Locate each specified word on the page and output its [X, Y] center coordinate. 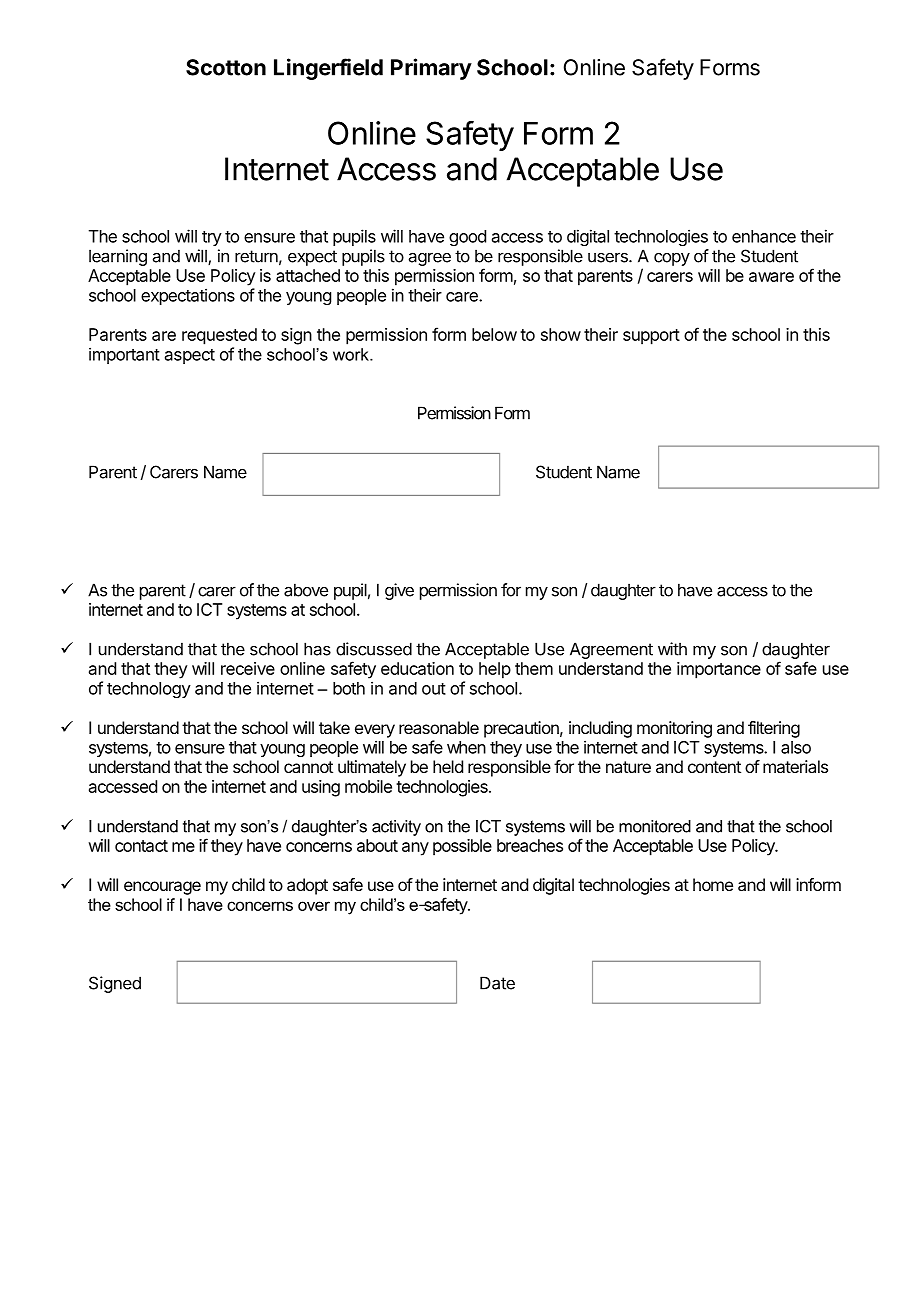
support [651, 337]
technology [149, 690]
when [466, 747]
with [672, 649]
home [713, 884]
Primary [431, 69]
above [306, 590]
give [399, 591]
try [212, 238]
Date [497, 983]
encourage [162, 888]
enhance [764, 236]
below [494, 334]
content [714, 767]
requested [219, 336]
